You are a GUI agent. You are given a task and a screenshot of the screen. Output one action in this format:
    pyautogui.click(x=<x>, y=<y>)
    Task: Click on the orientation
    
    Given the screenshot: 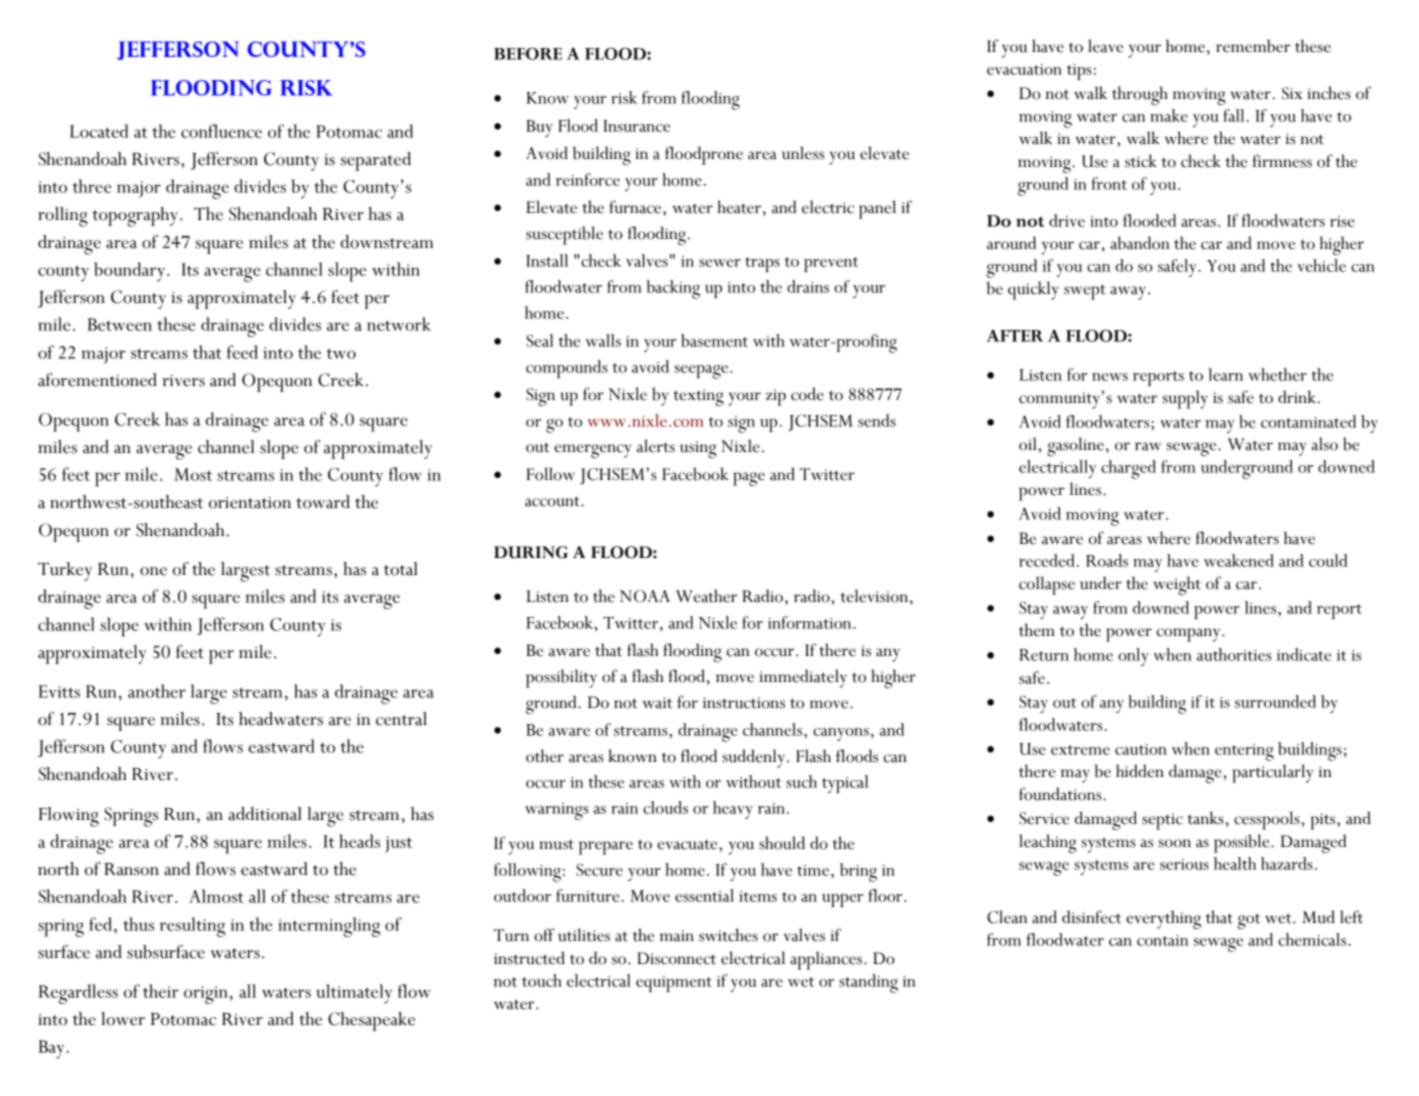 What is the action you would take?
    pyautogui.click(x=250, y=503)
